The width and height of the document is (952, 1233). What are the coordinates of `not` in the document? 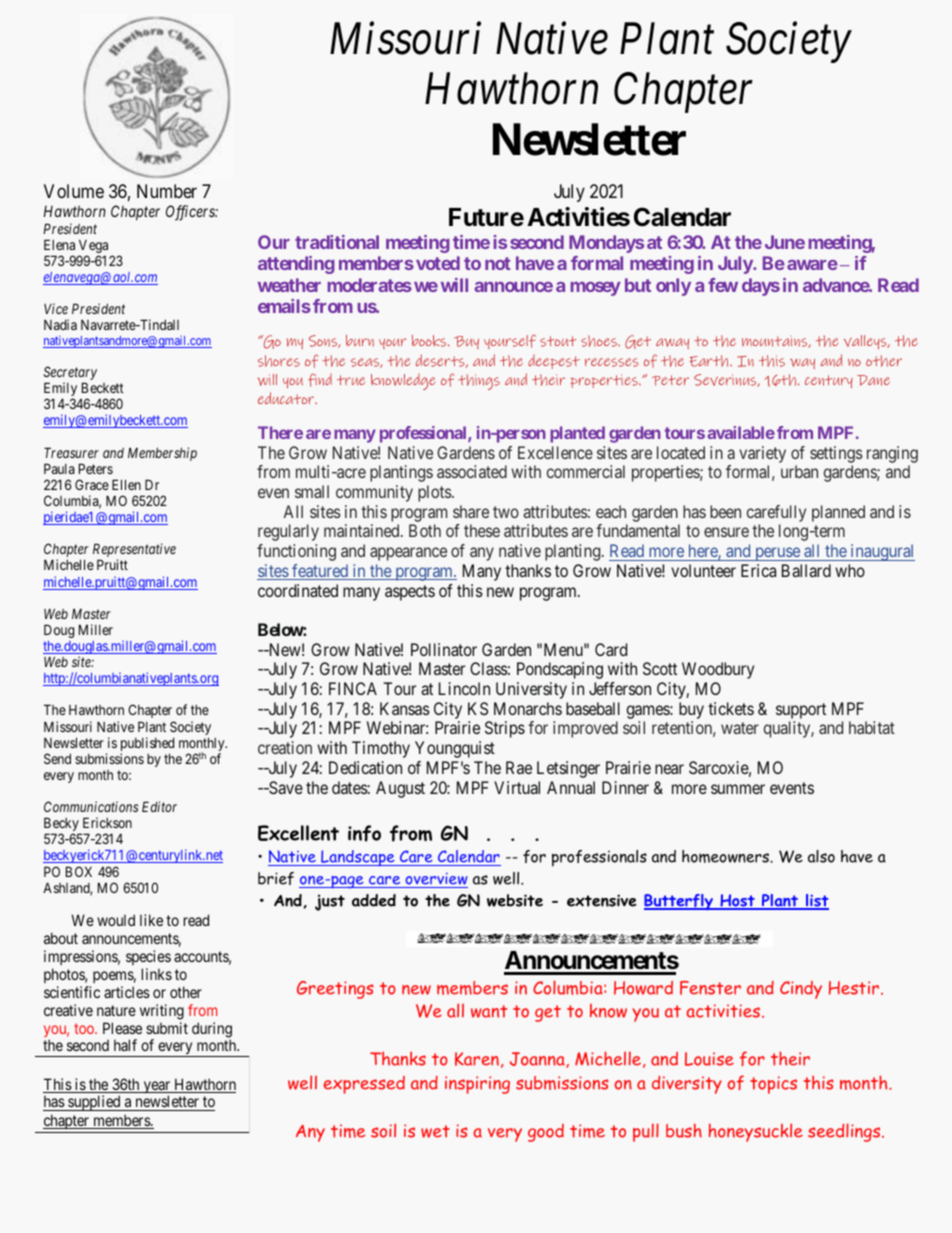 It's located at (498, 263).
